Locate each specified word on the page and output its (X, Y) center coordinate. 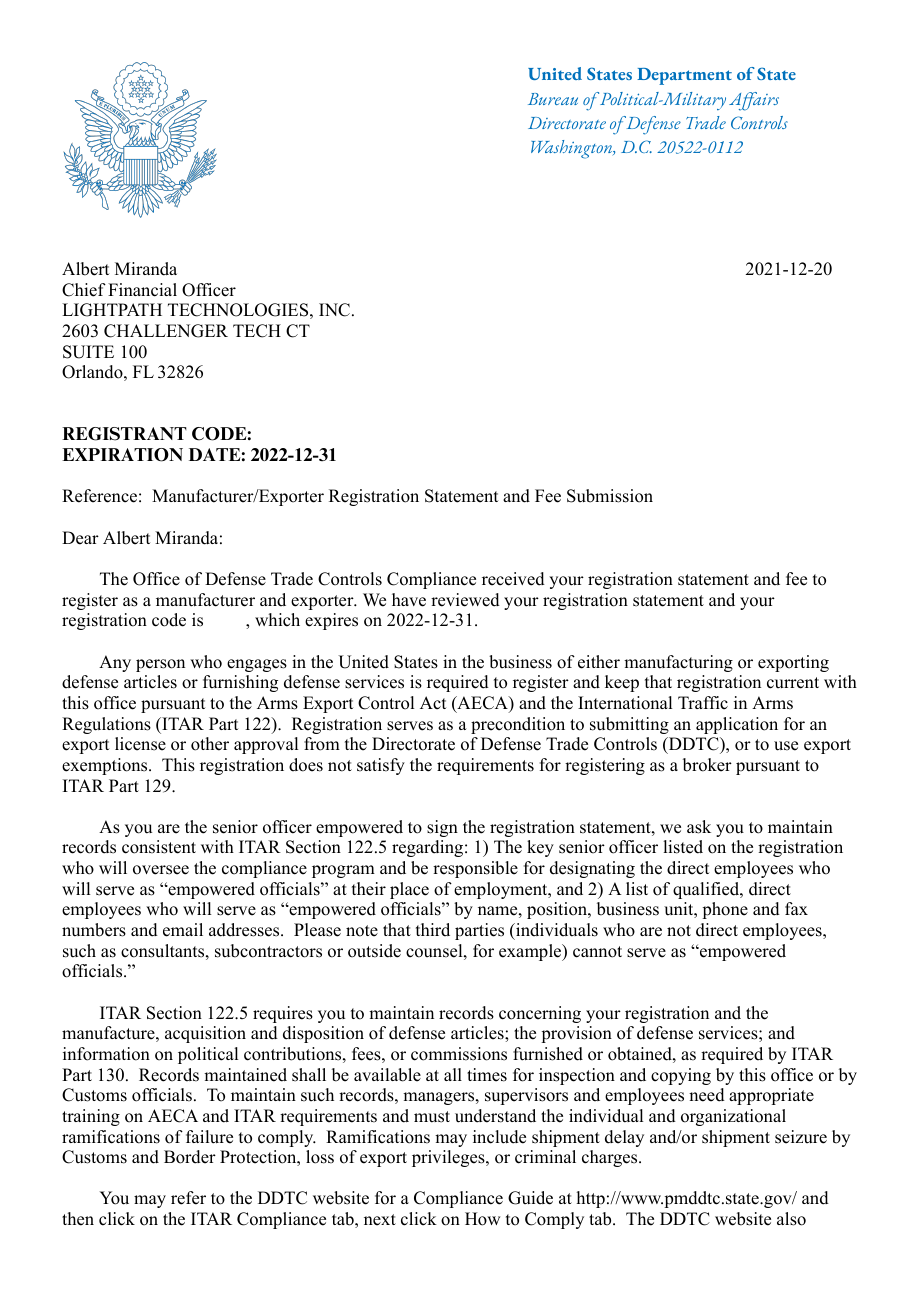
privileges (449, 1158)
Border (190, 1157)
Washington (573, 149)
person (160, 665)
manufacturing (678, 663)
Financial (142, 290)
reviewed (465, 600)
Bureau (553, 99)
